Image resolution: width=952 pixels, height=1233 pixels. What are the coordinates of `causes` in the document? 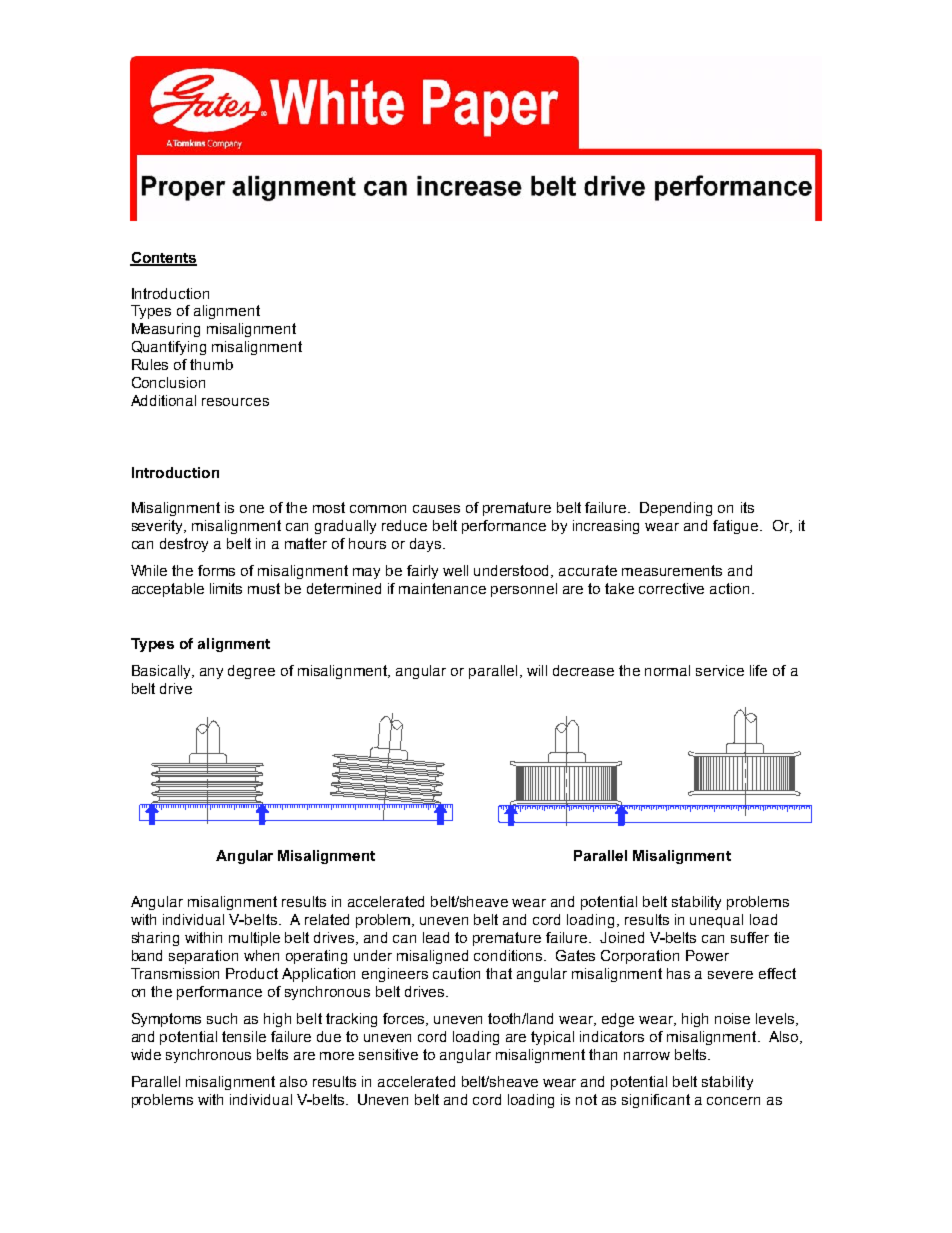 It's located at (436, 509).
